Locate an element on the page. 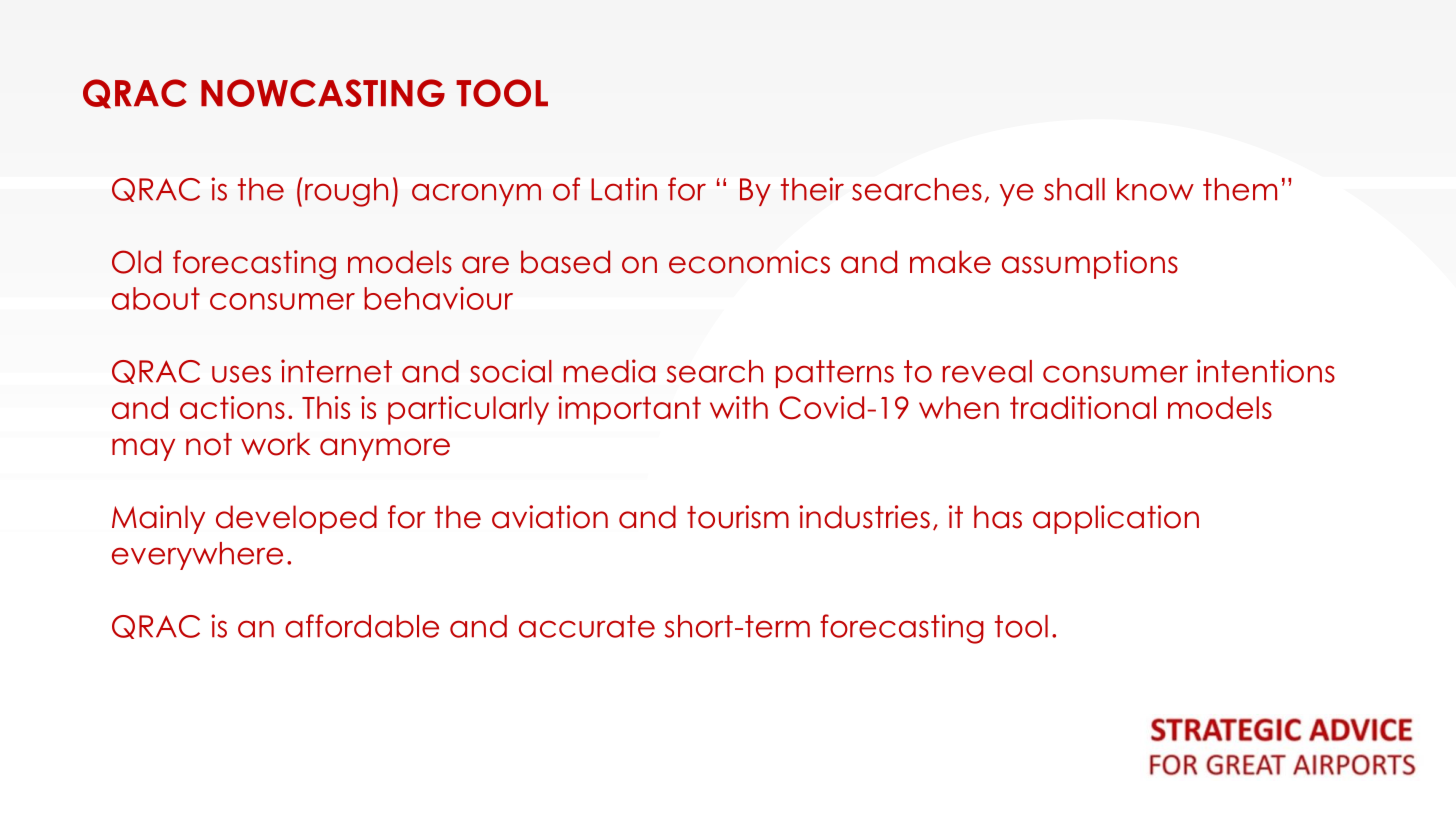 The width and height of the page is (1456, 819). accurate is located at coordinates (587, 626).
